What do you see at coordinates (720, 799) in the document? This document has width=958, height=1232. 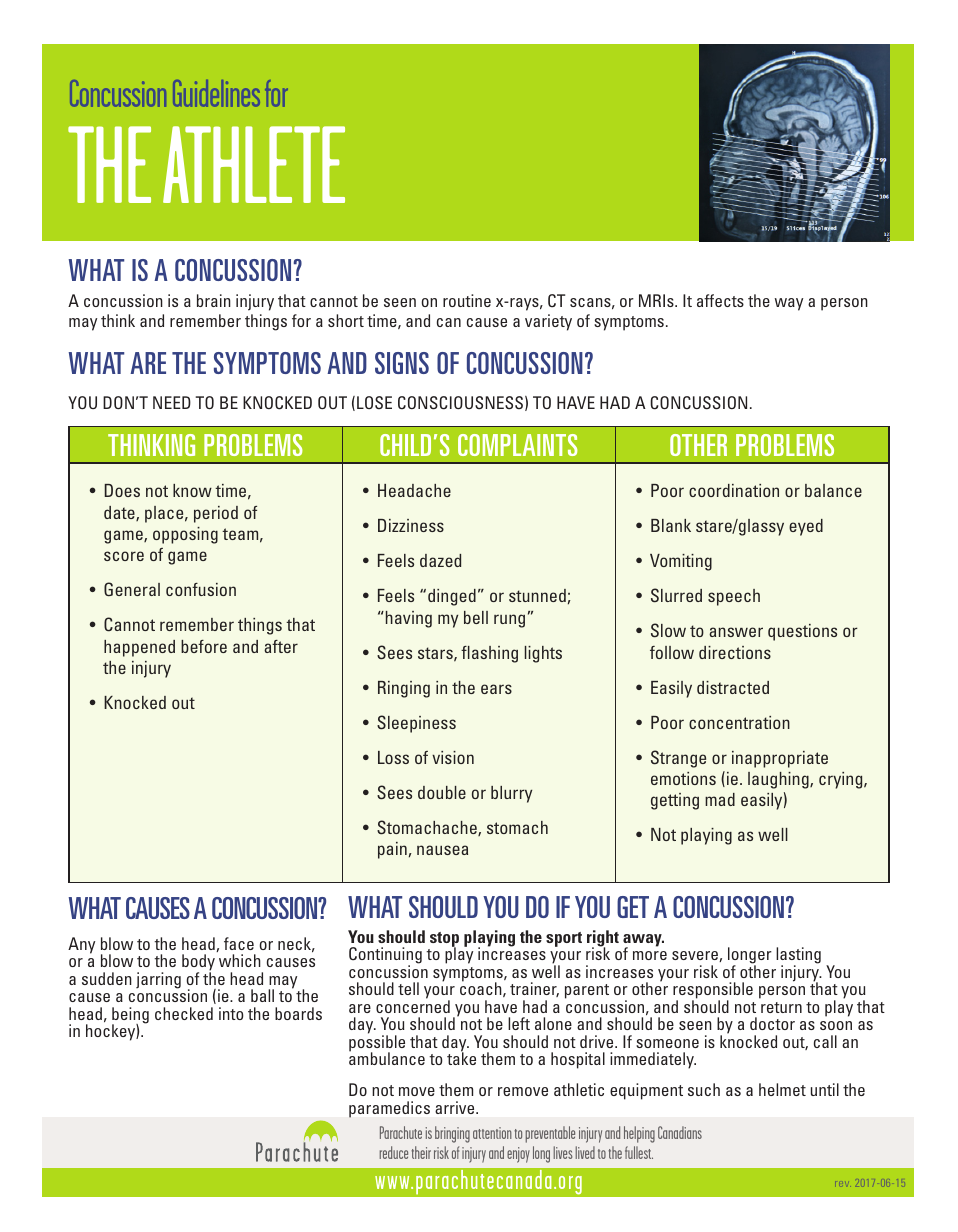 I see `mad` at bounding box center [720, 799].
